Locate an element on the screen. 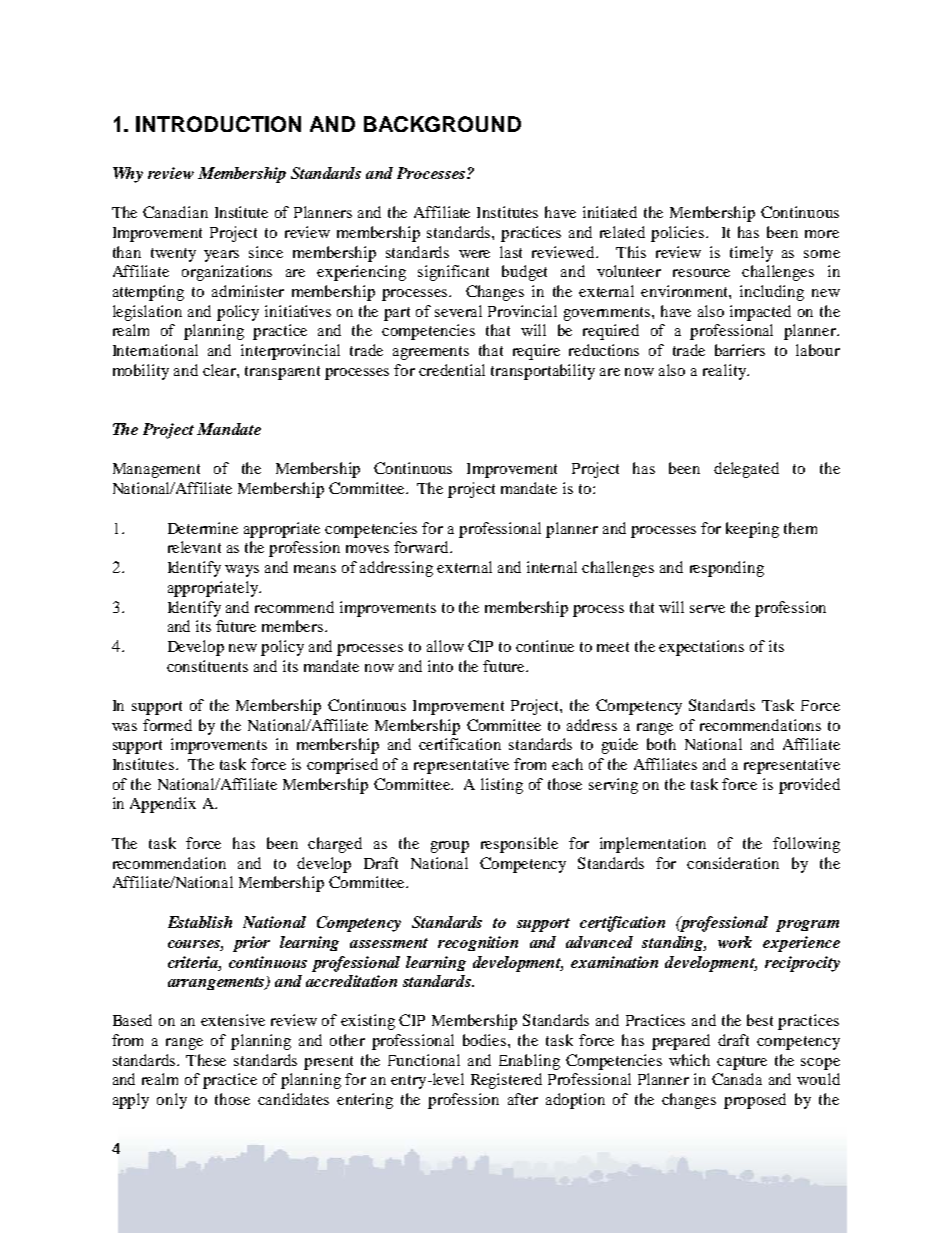  policies is located at coordinates (679, 234).
